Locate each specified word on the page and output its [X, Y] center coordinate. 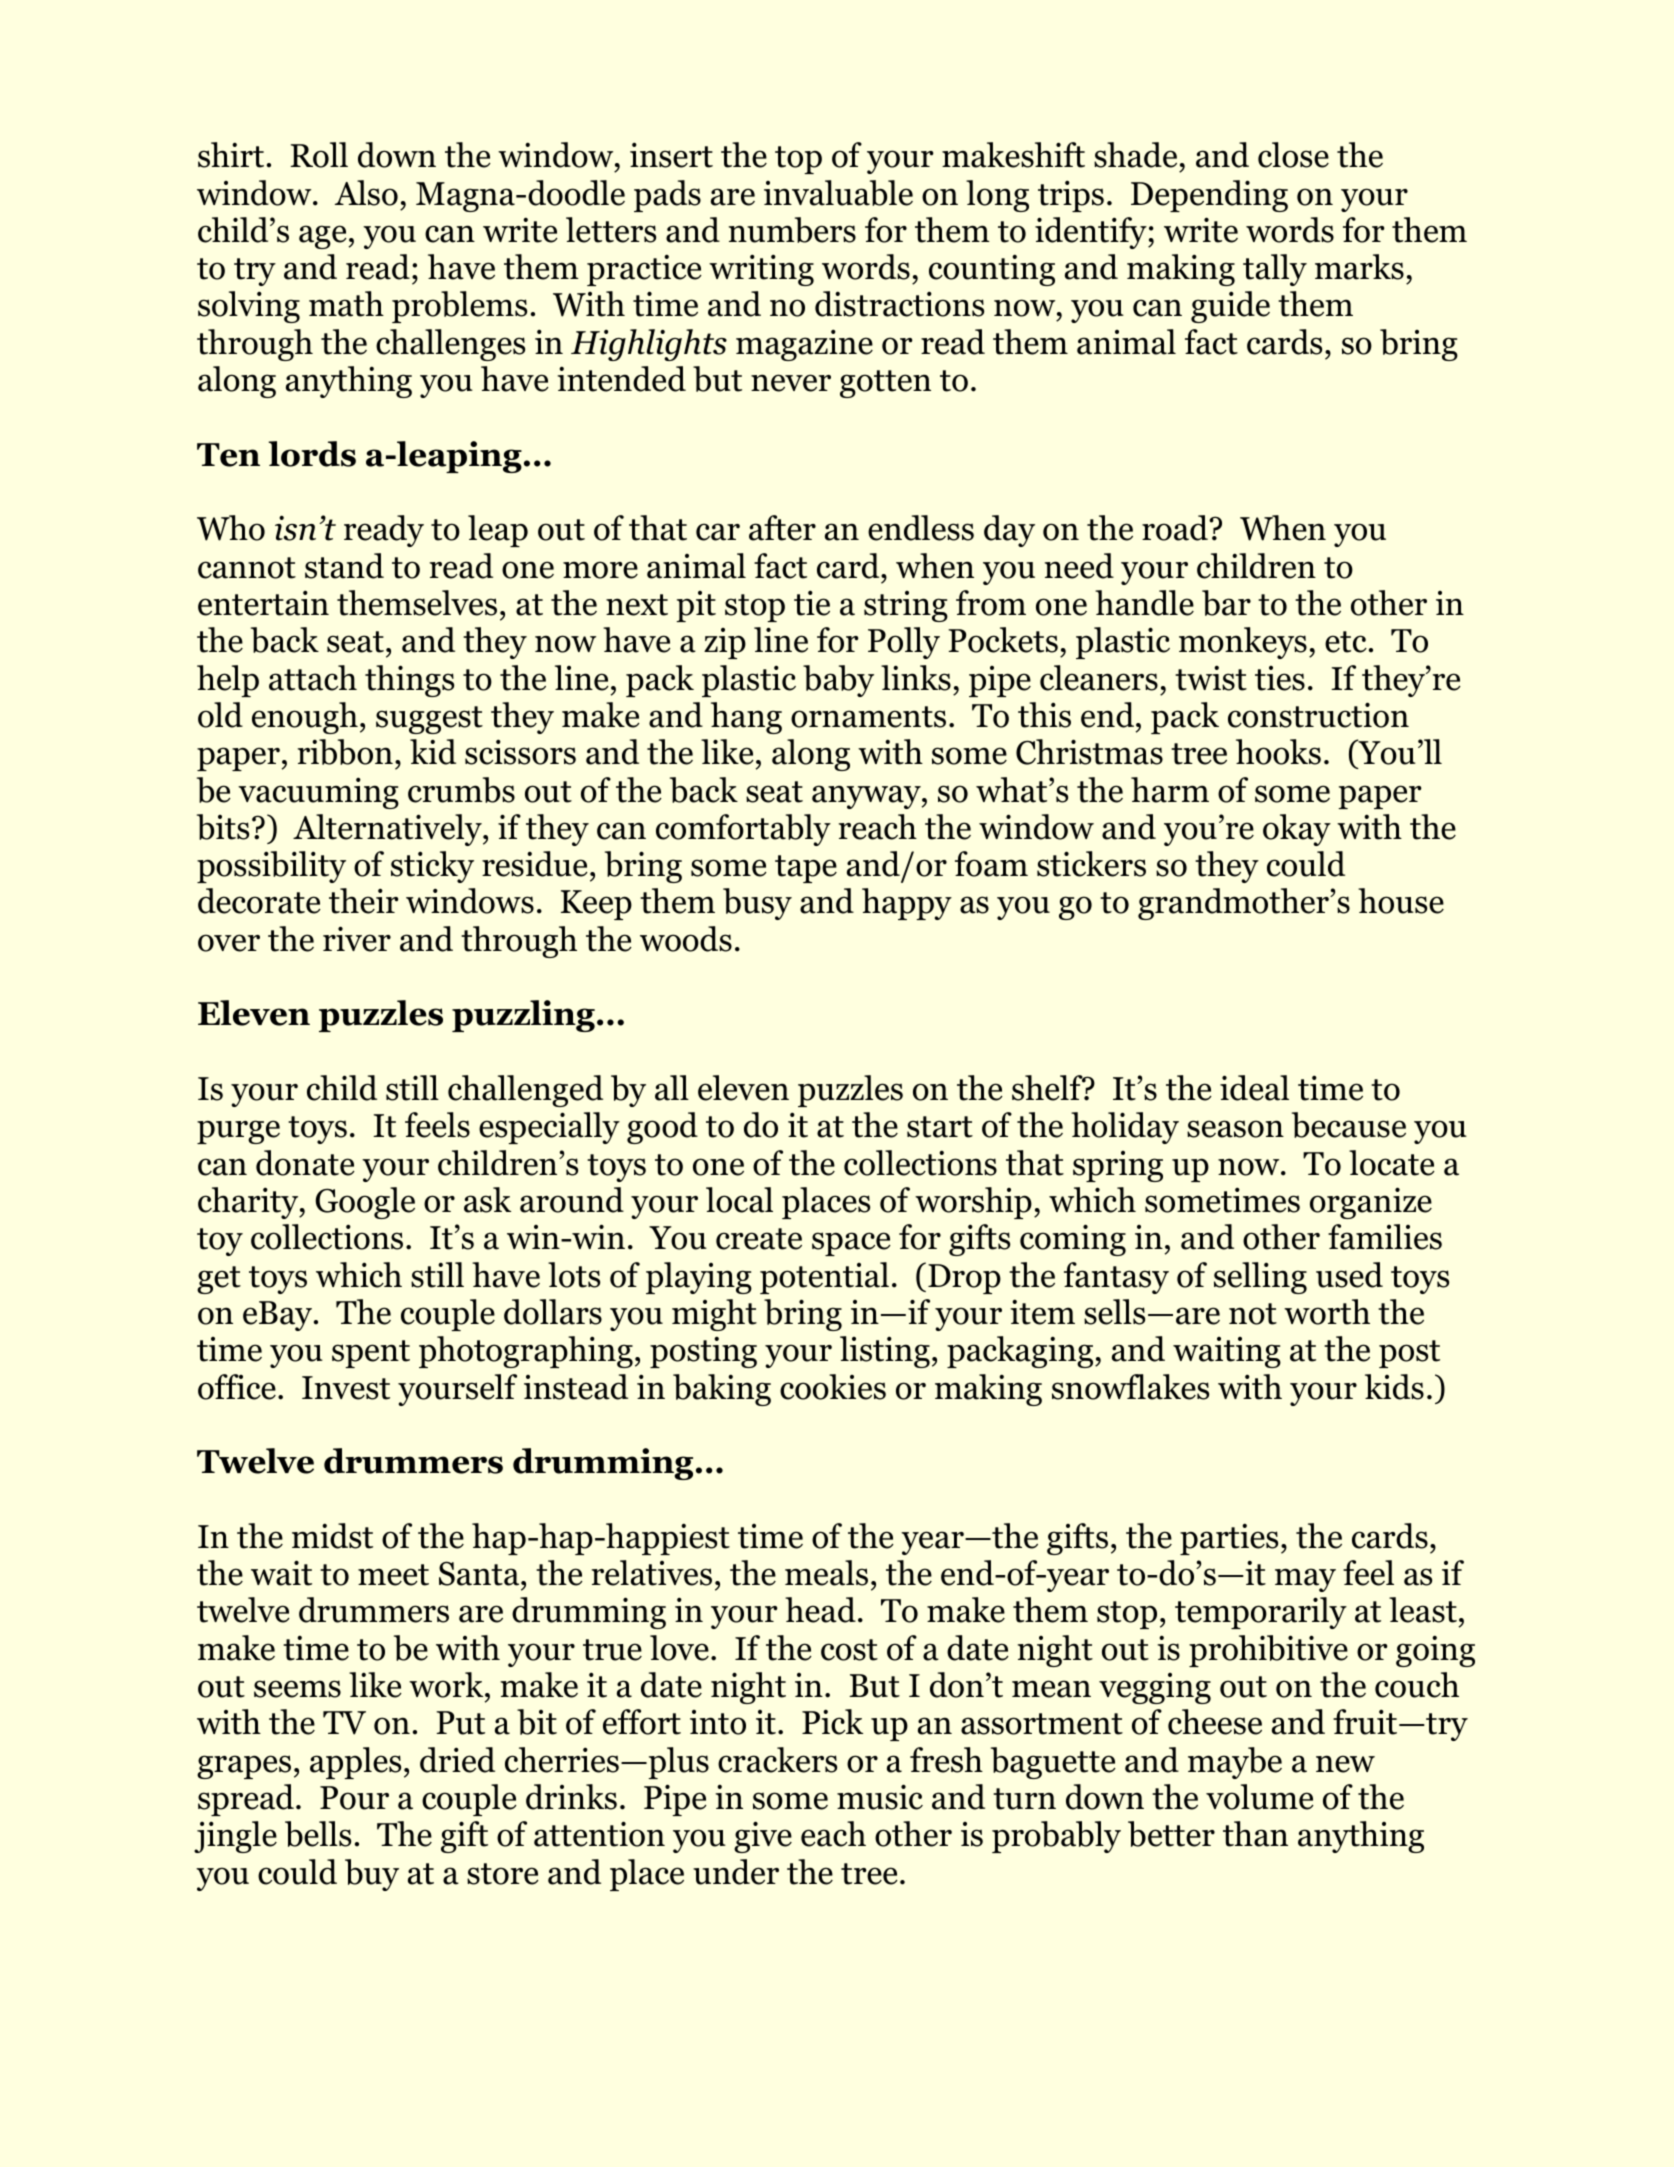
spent [371, 1354]
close [1293, 155]
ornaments [868, 717]
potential [824, 1278]
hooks [1278, 752]
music [880, 1797]
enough [305, 718]
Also [366, 193]
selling [1260, 1278]
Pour [354, 1798]
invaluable [838, 193]
